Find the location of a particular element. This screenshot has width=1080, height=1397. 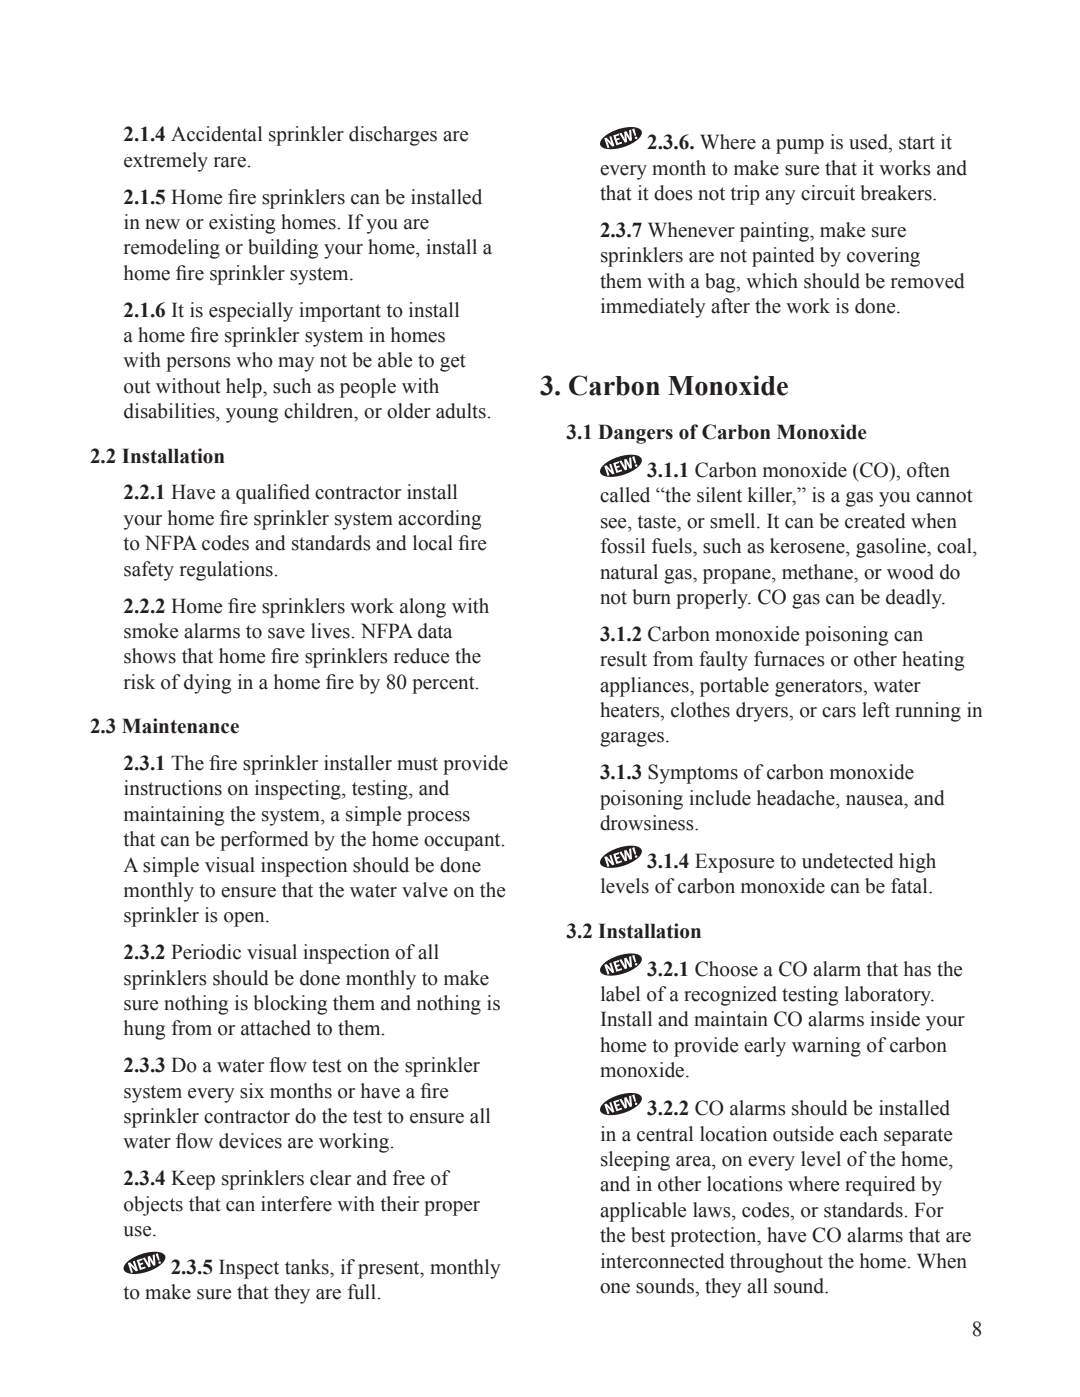

open is located at coordinates (245, 919).
